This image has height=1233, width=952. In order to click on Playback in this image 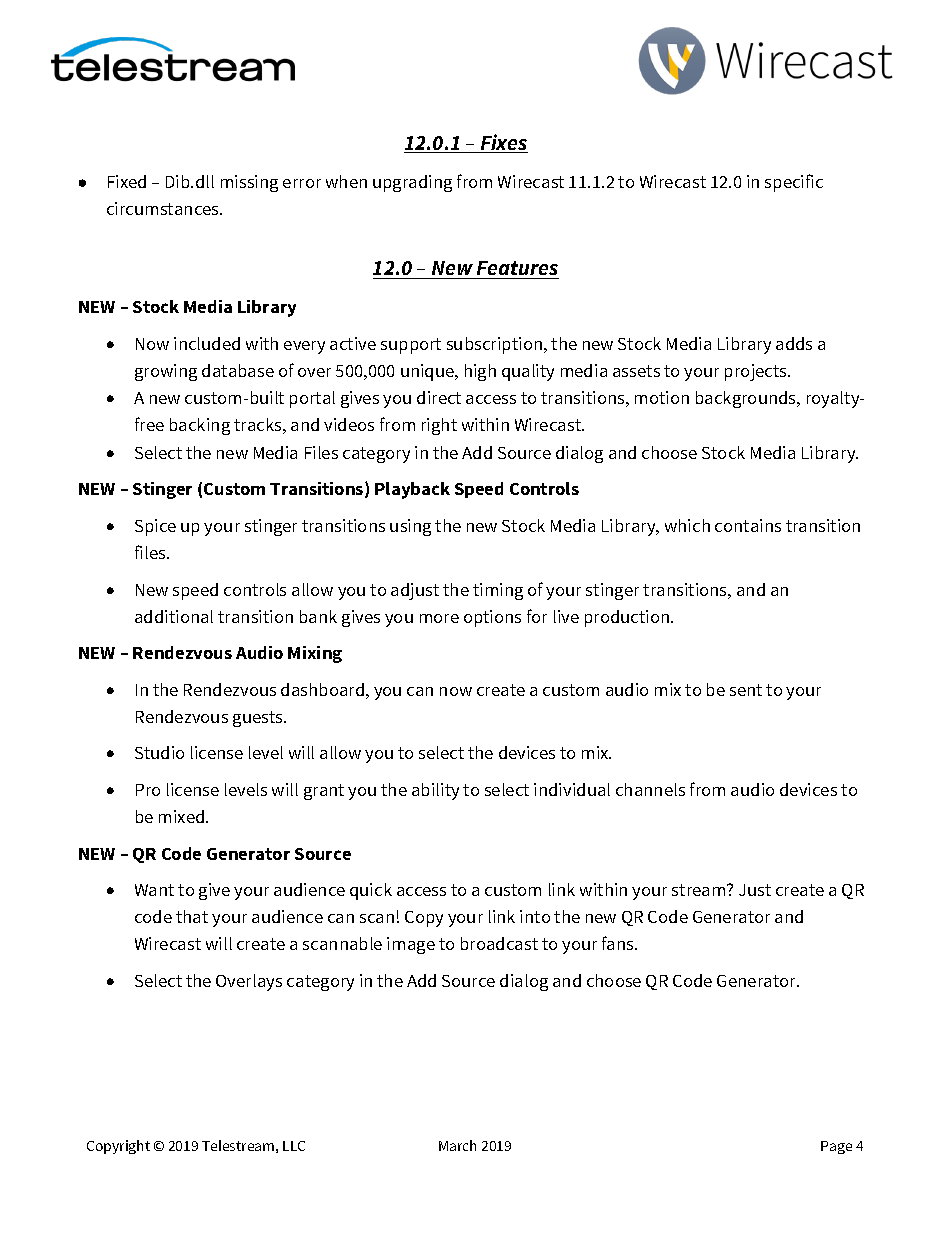, I will do `click(412, 490)`.
